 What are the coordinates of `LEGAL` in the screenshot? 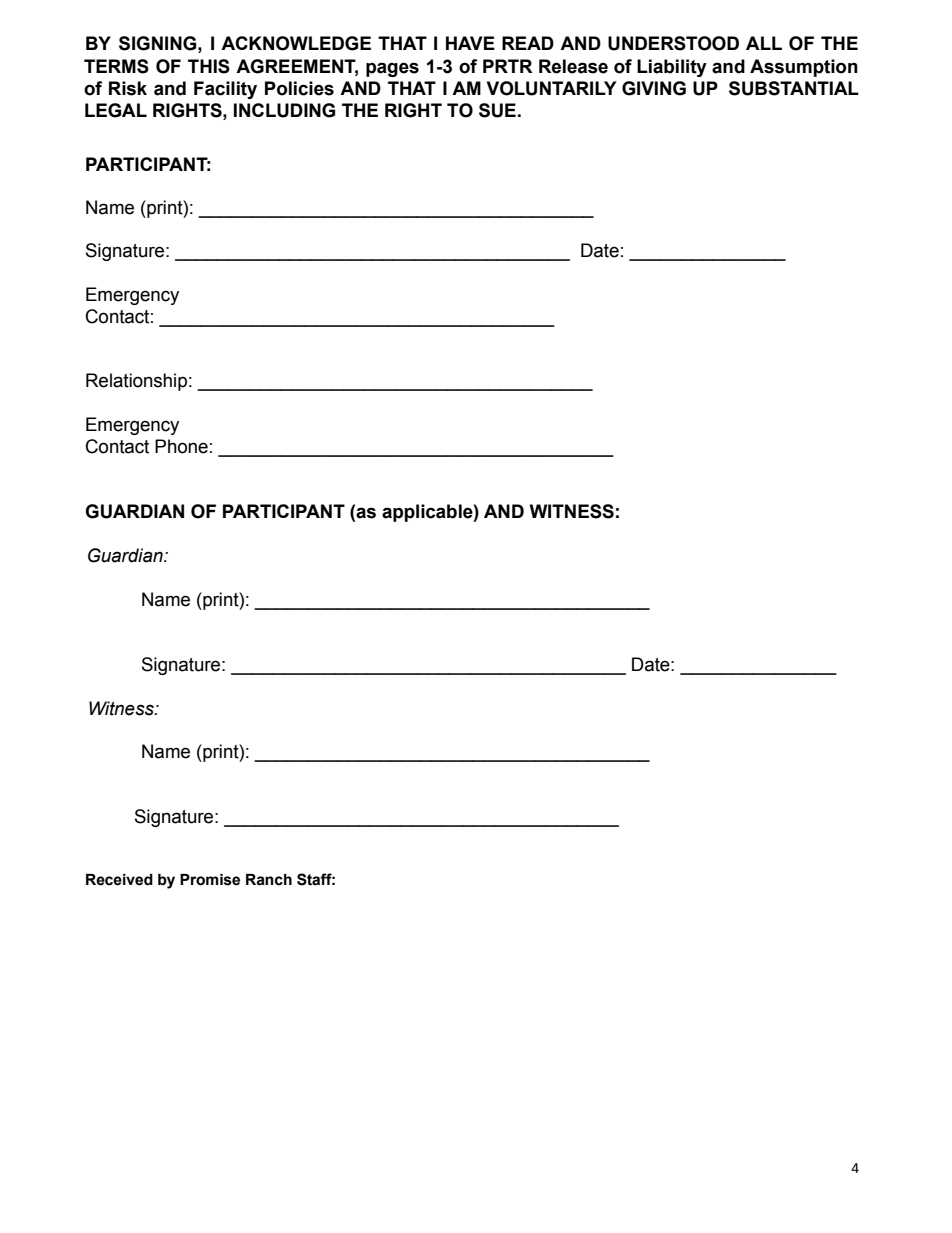 It's located at (116, 110).
